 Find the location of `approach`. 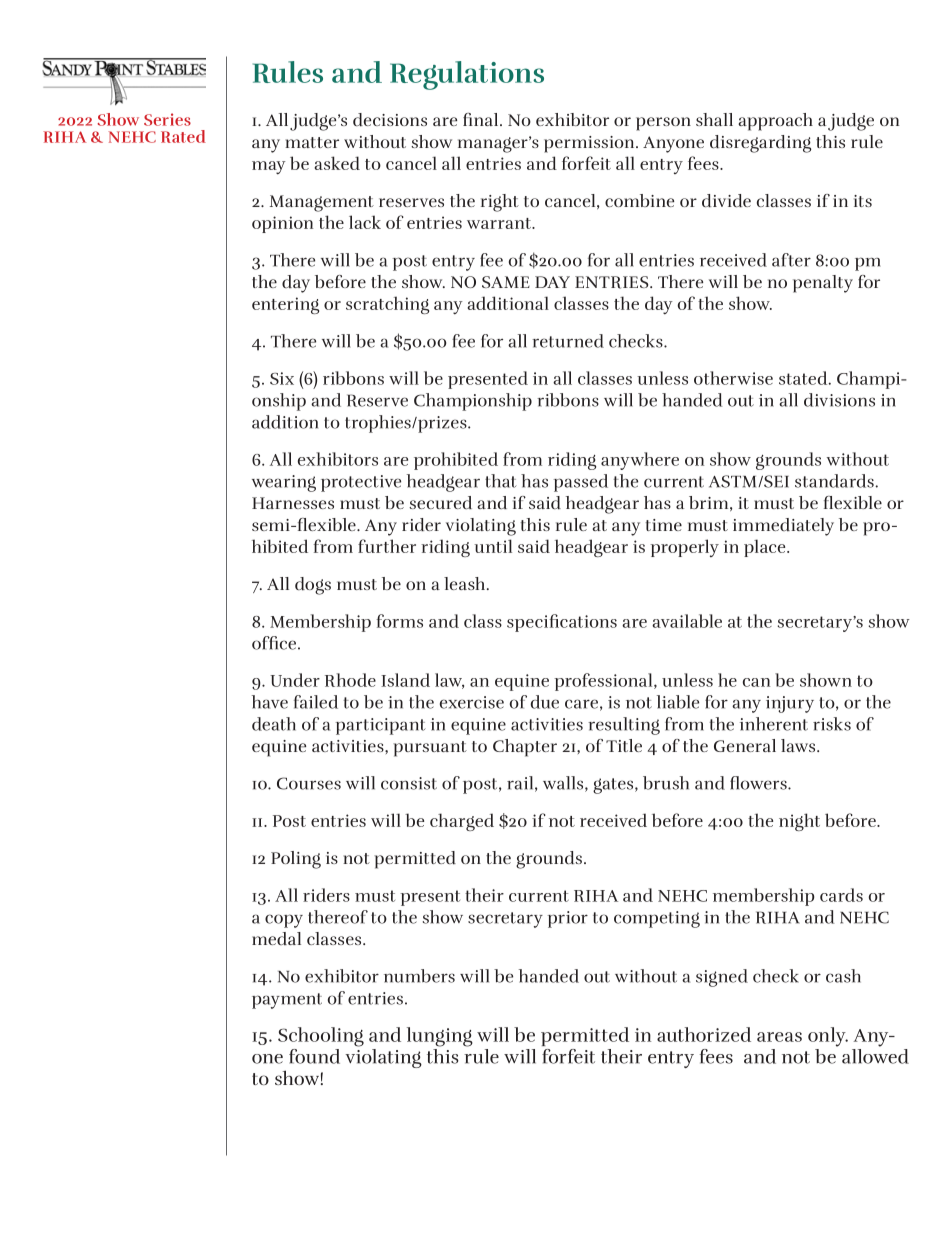

approach is located at coordinates (775, 122).
